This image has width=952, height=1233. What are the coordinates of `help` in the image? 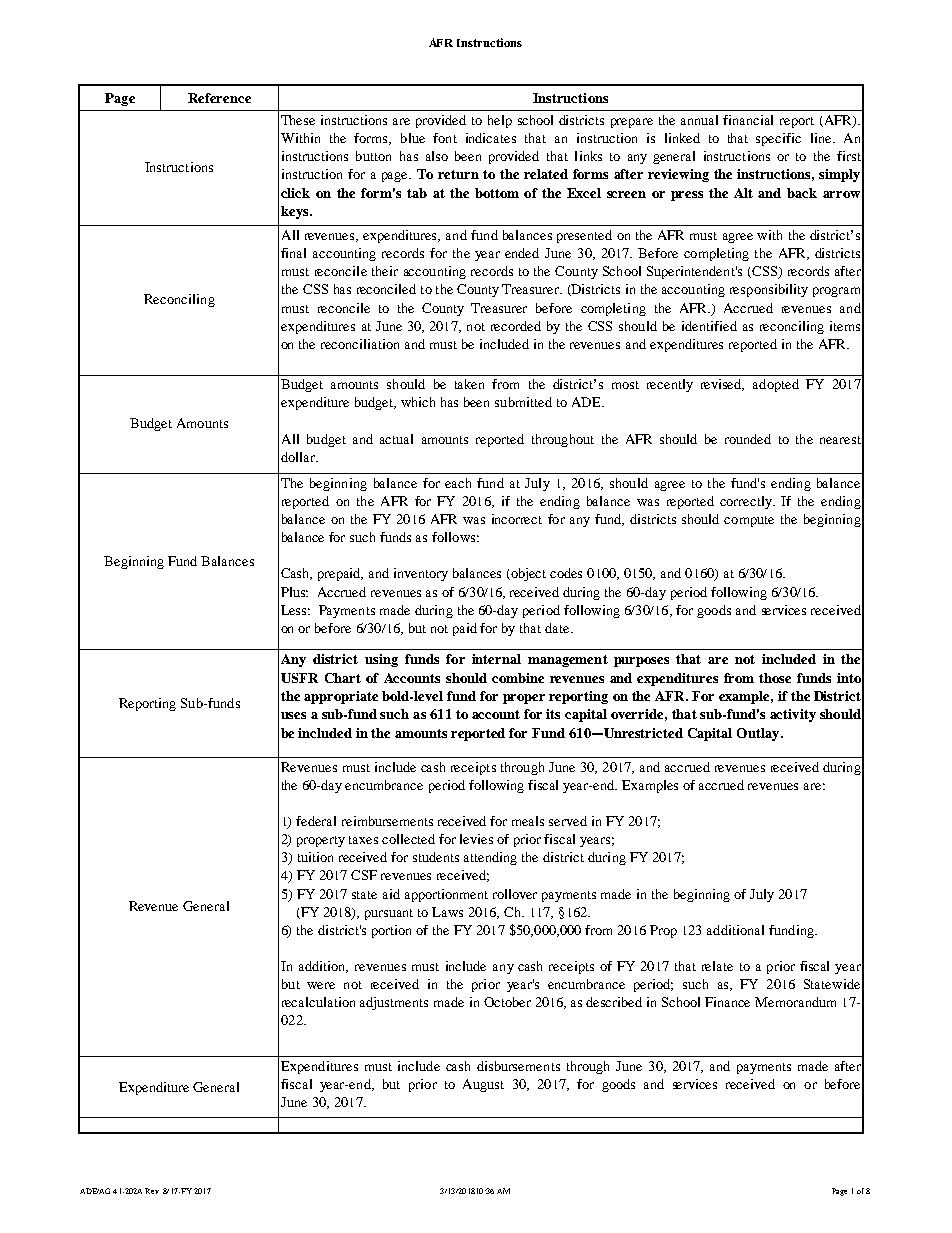 It's located at (500, 121).
